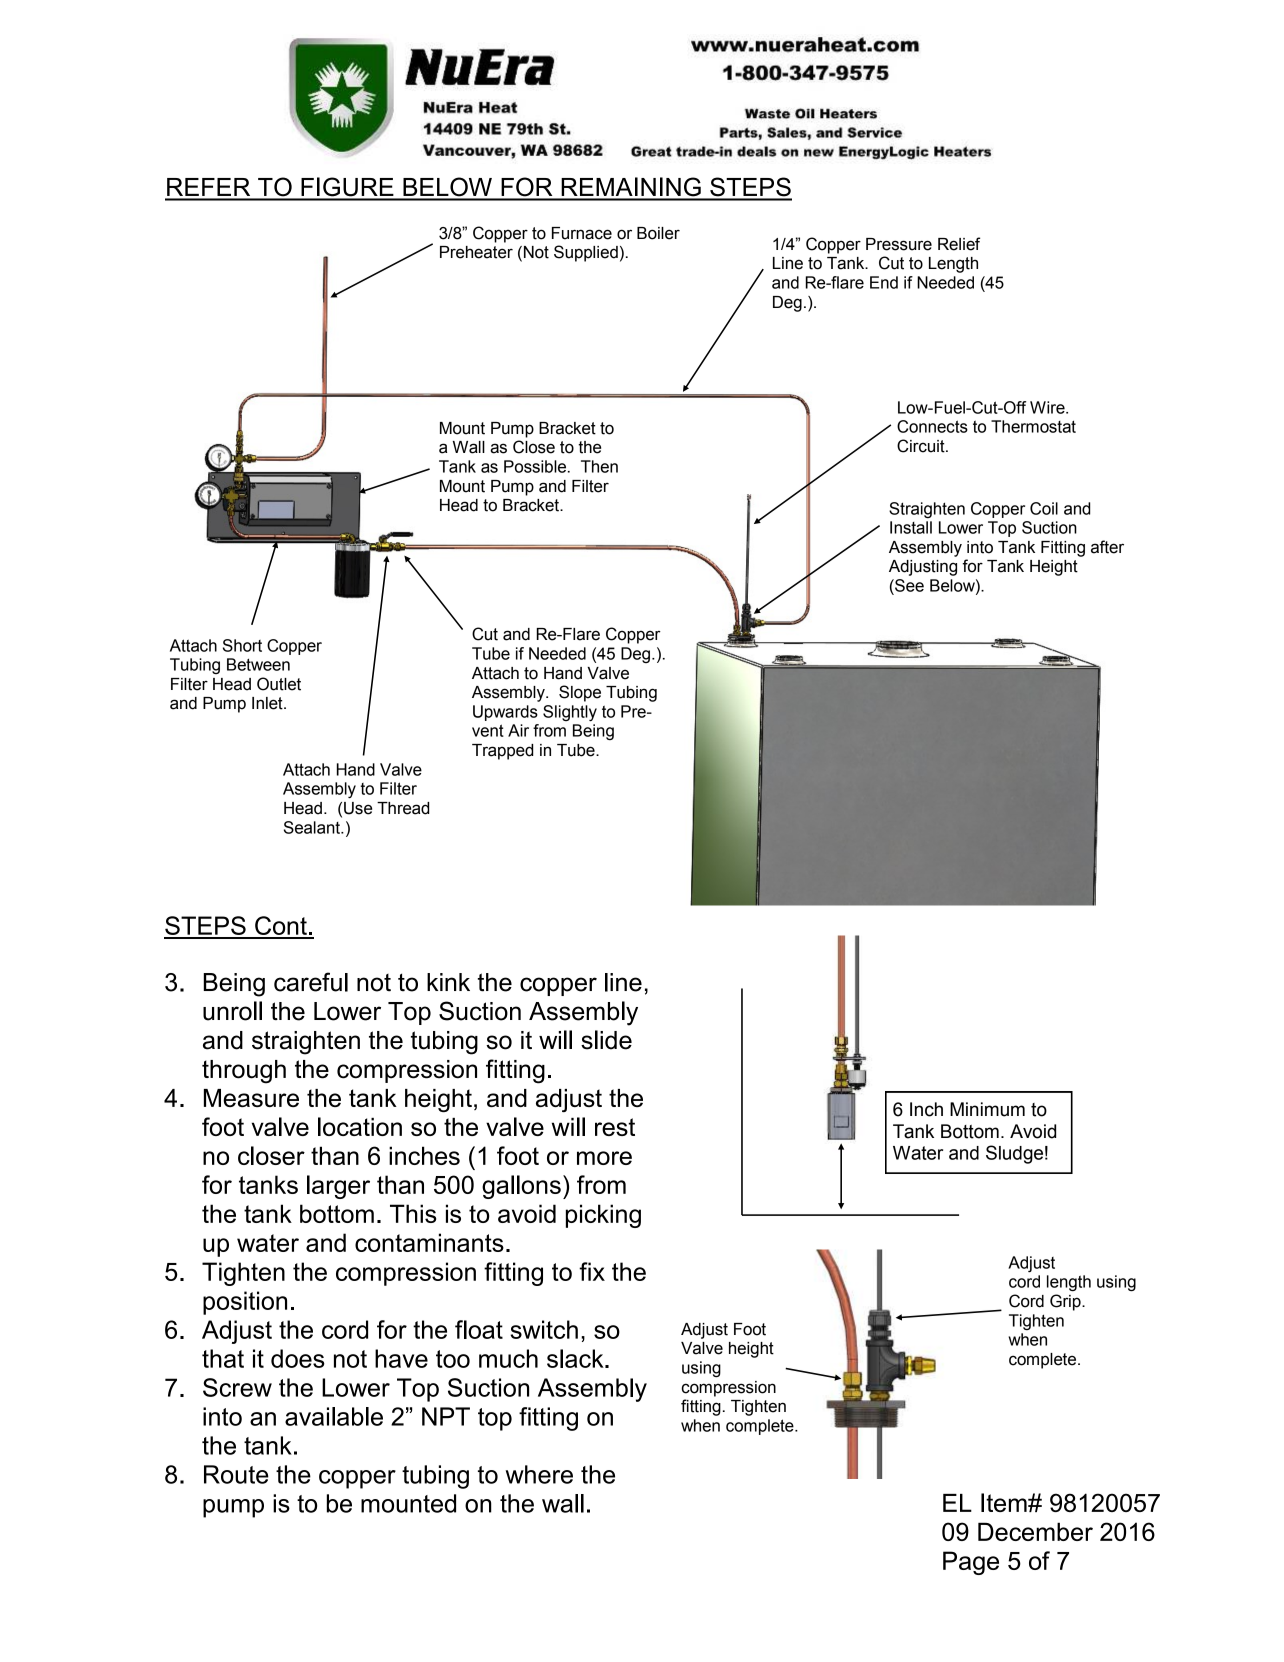 Image resolution: width=1284 pixels, height=1662 pixels. What do you see at coordinates (236, 1474) in the screenshot?
I see `Route` at bounding box center [236, 1474].
